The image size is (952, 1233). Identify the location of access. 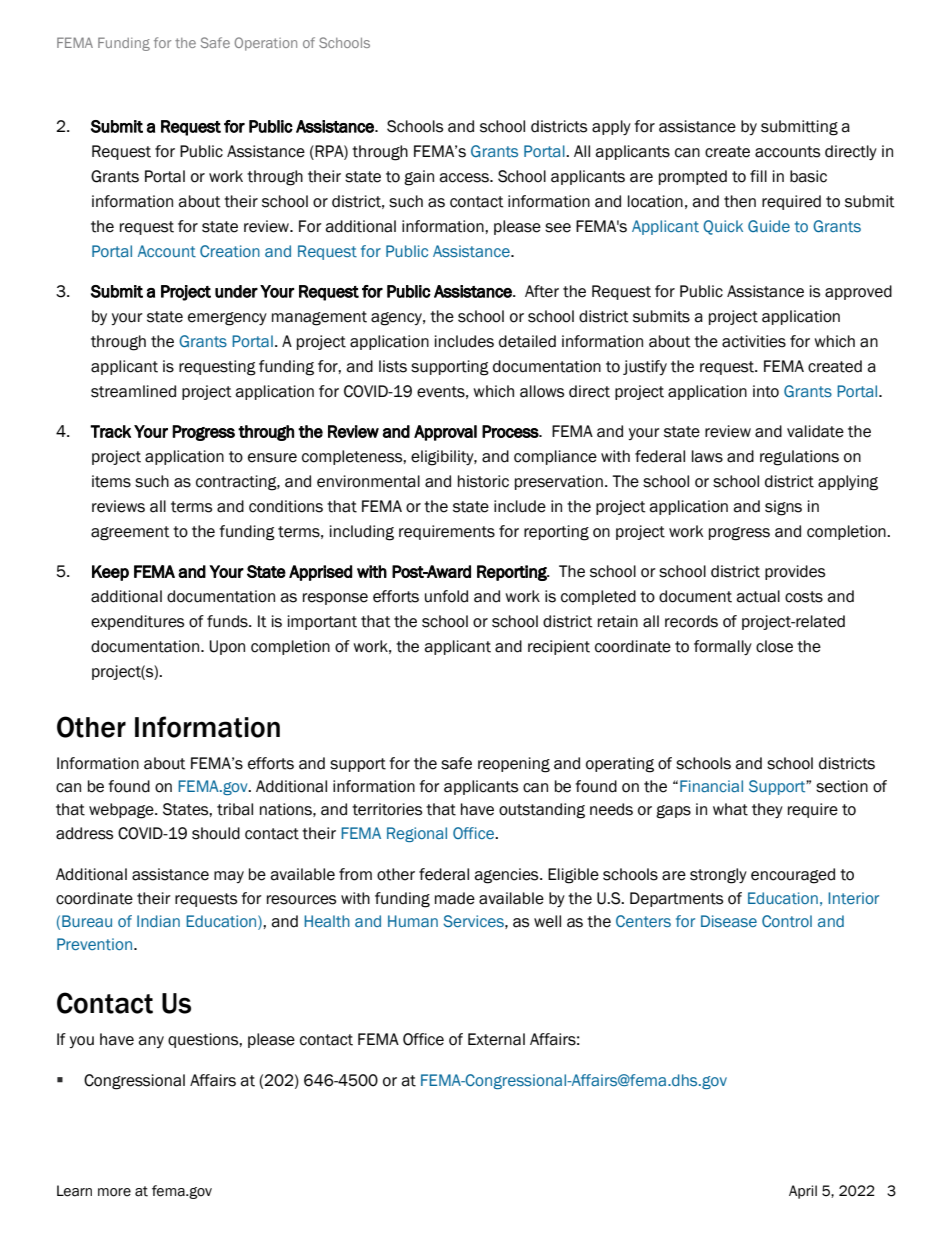
(465, 178).
